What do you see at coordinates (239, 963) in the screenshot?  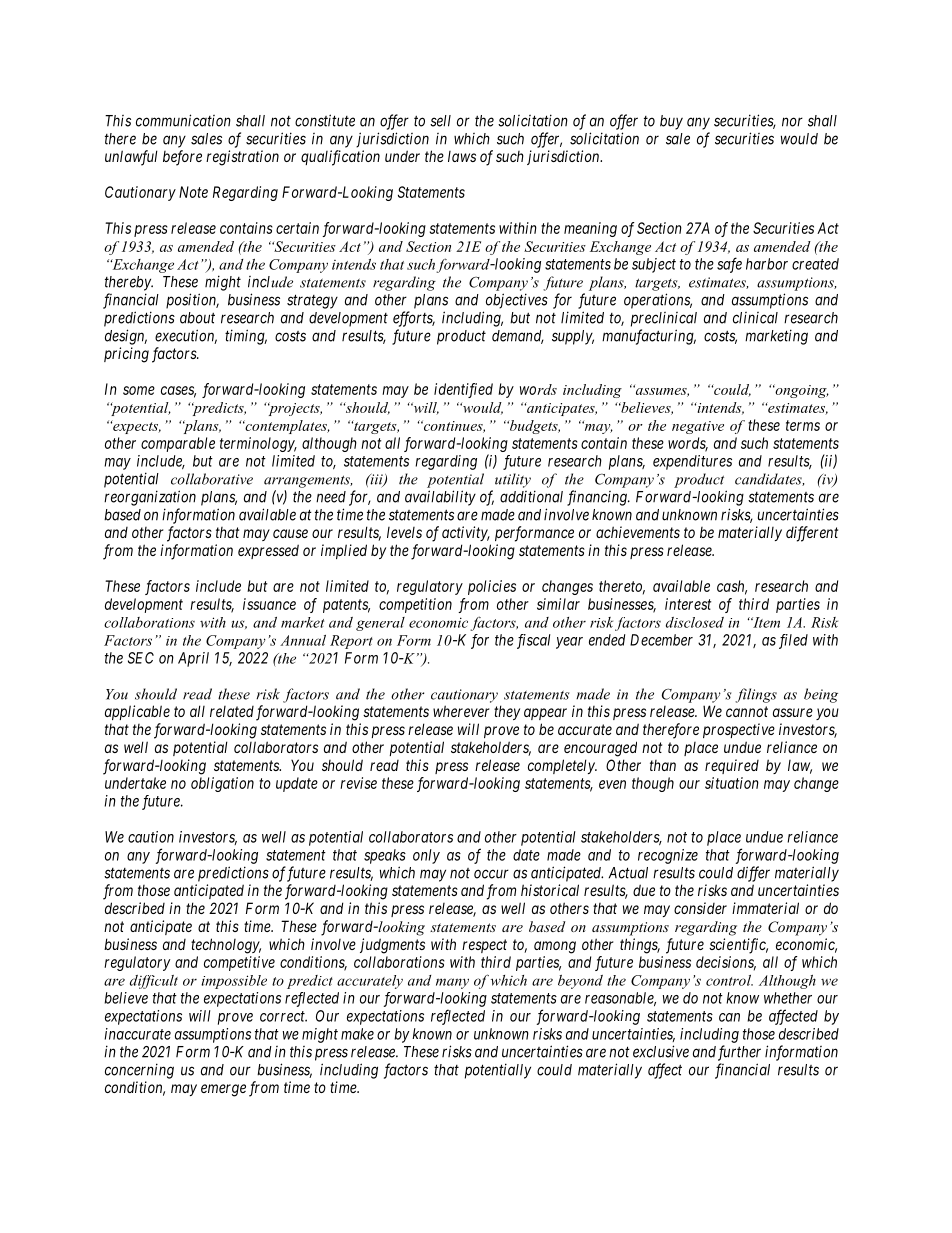 I see `competitive` at bounding box center [239, 963].
